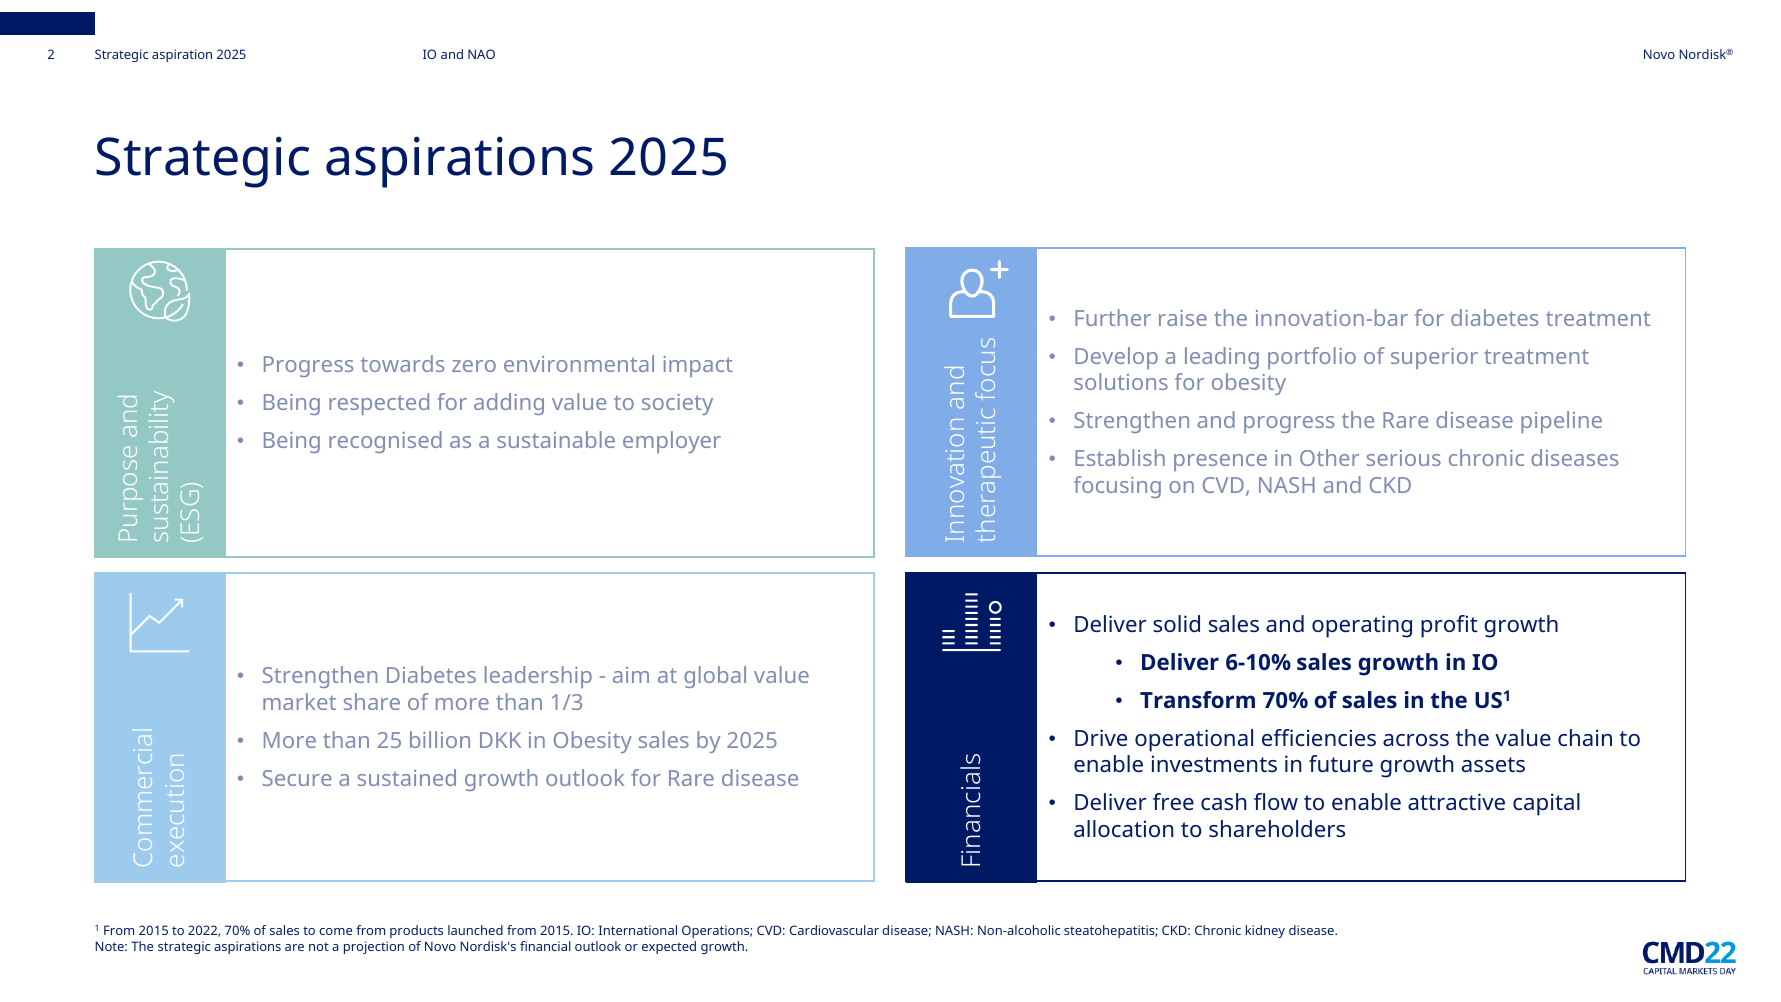  What do you see at coordinates (475, 930) in the page?
I see `launched` at bounding box center [475, 930].
